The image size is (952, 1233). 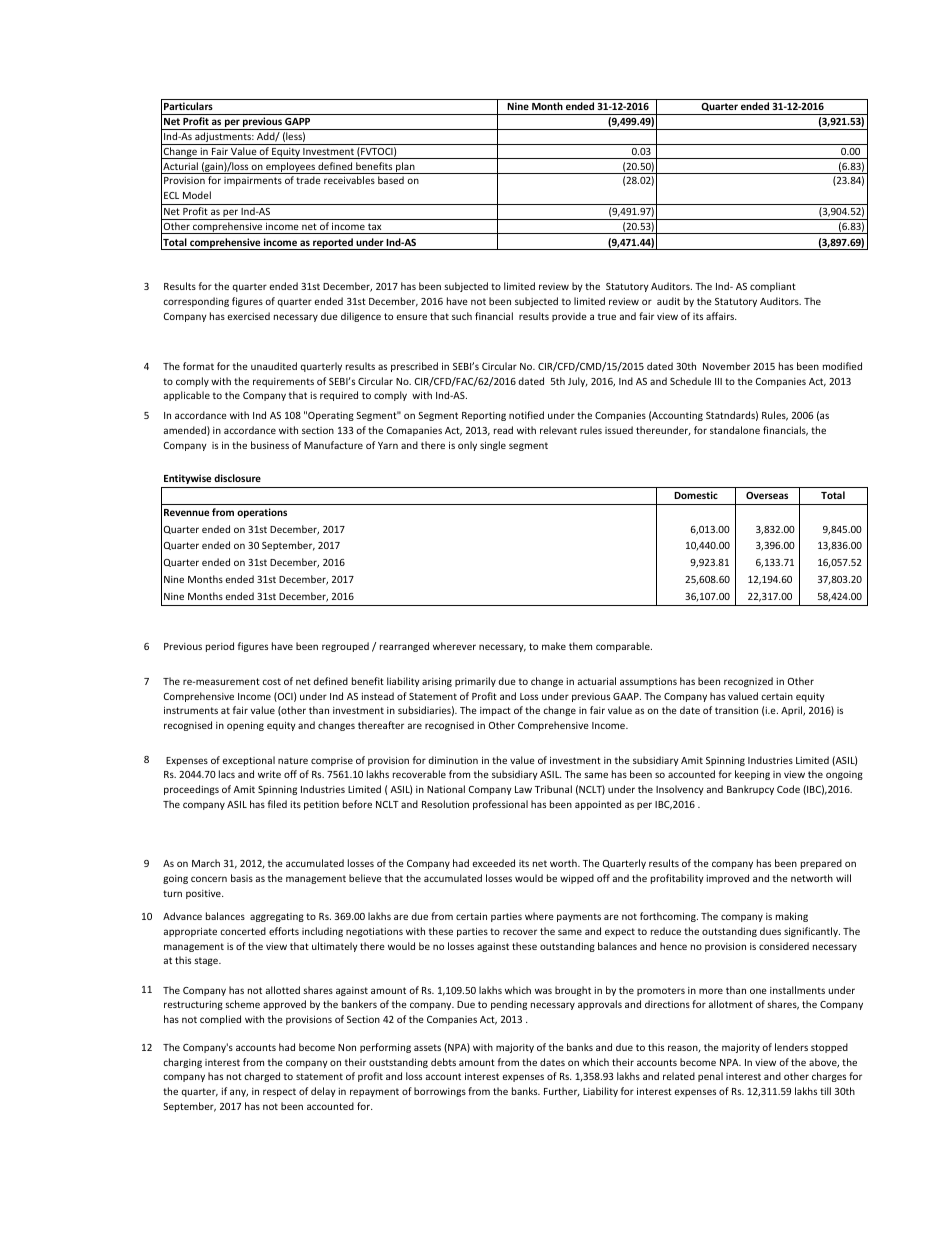 I want to click on exceeded, so click(x=493, y=863).
